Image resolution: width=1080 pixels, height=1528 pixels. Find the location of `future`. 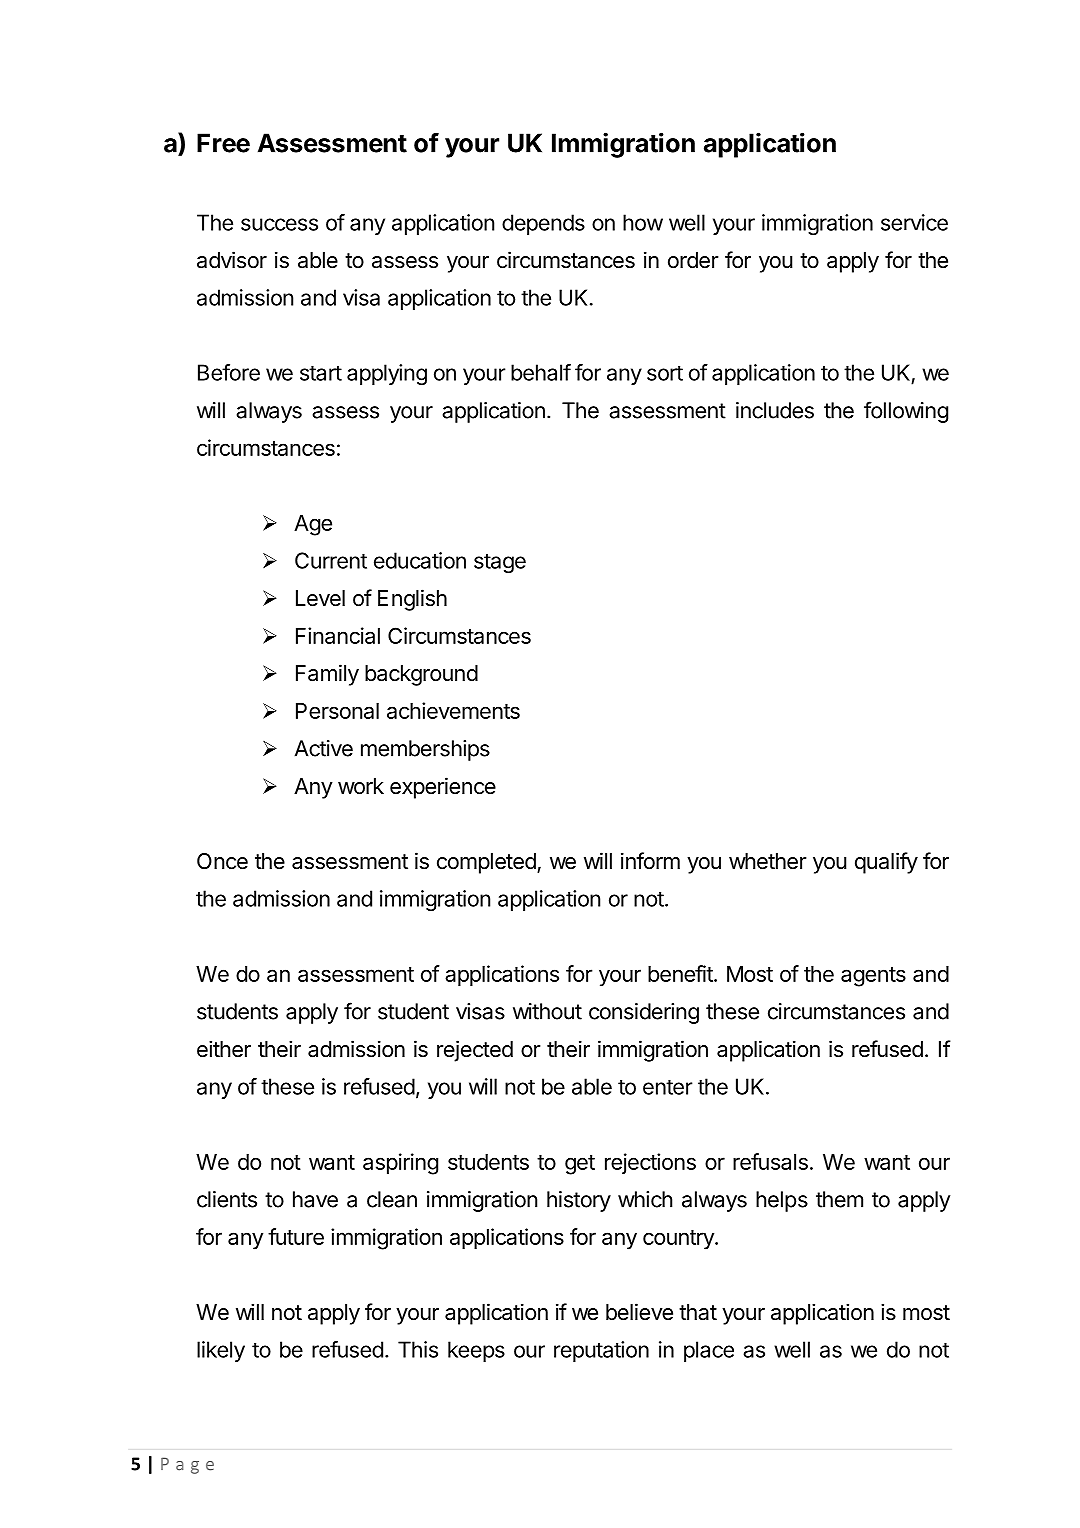

future is located at coordinates (296, 1236).
